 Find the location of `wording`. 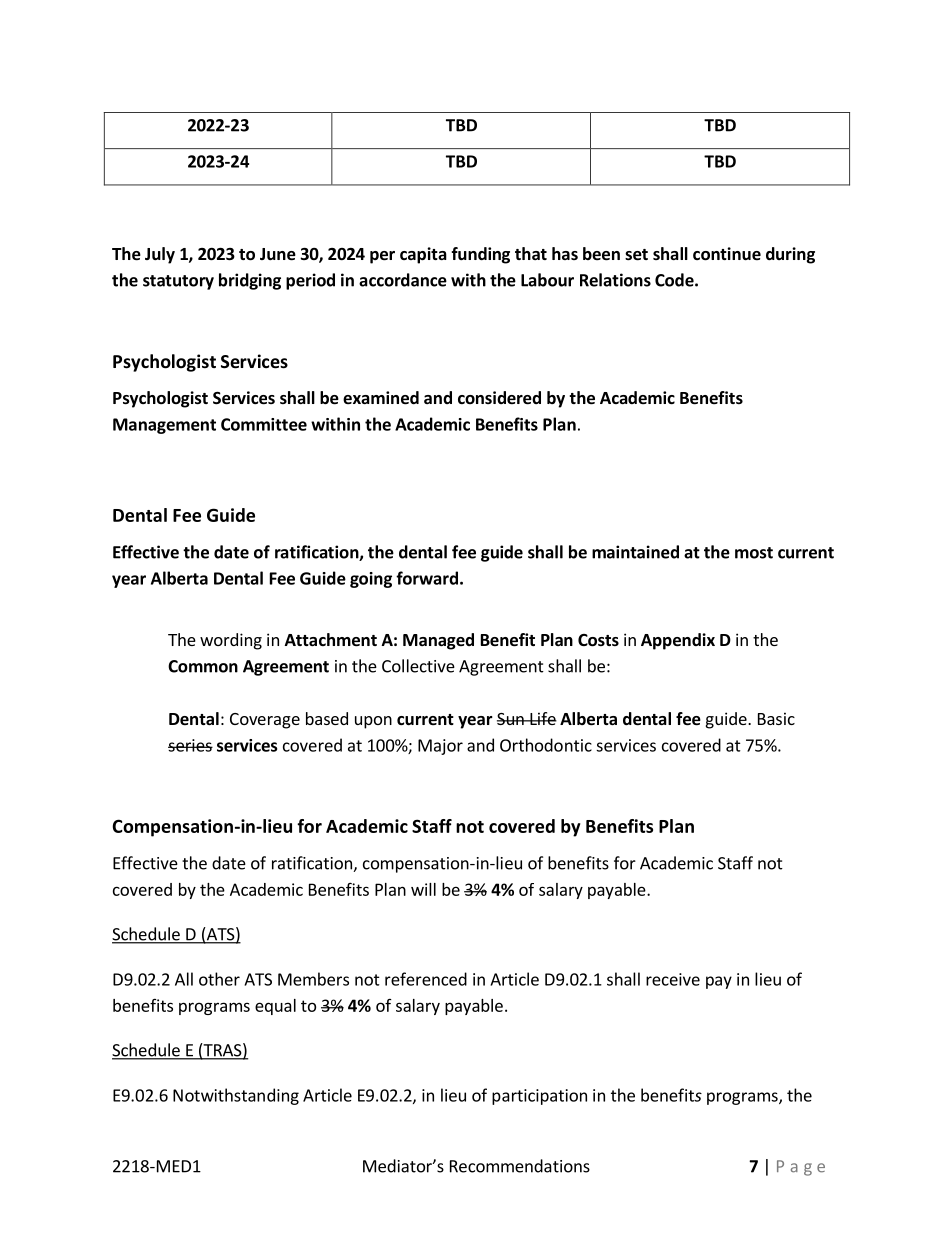

wording is located at coordinates (231, 641).
